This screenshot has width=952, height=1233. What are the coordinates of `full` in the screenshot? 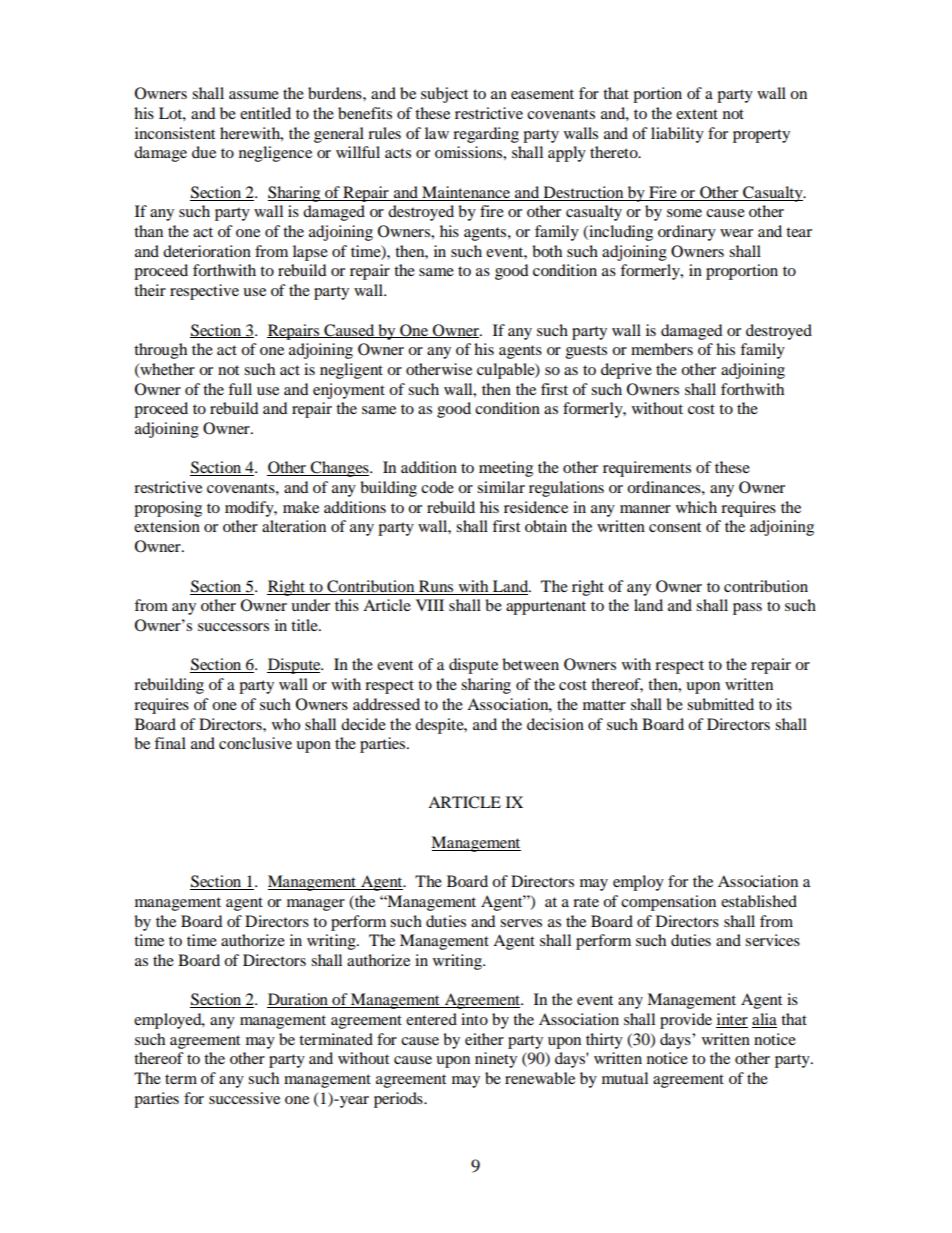 It's located at (240, 389).
